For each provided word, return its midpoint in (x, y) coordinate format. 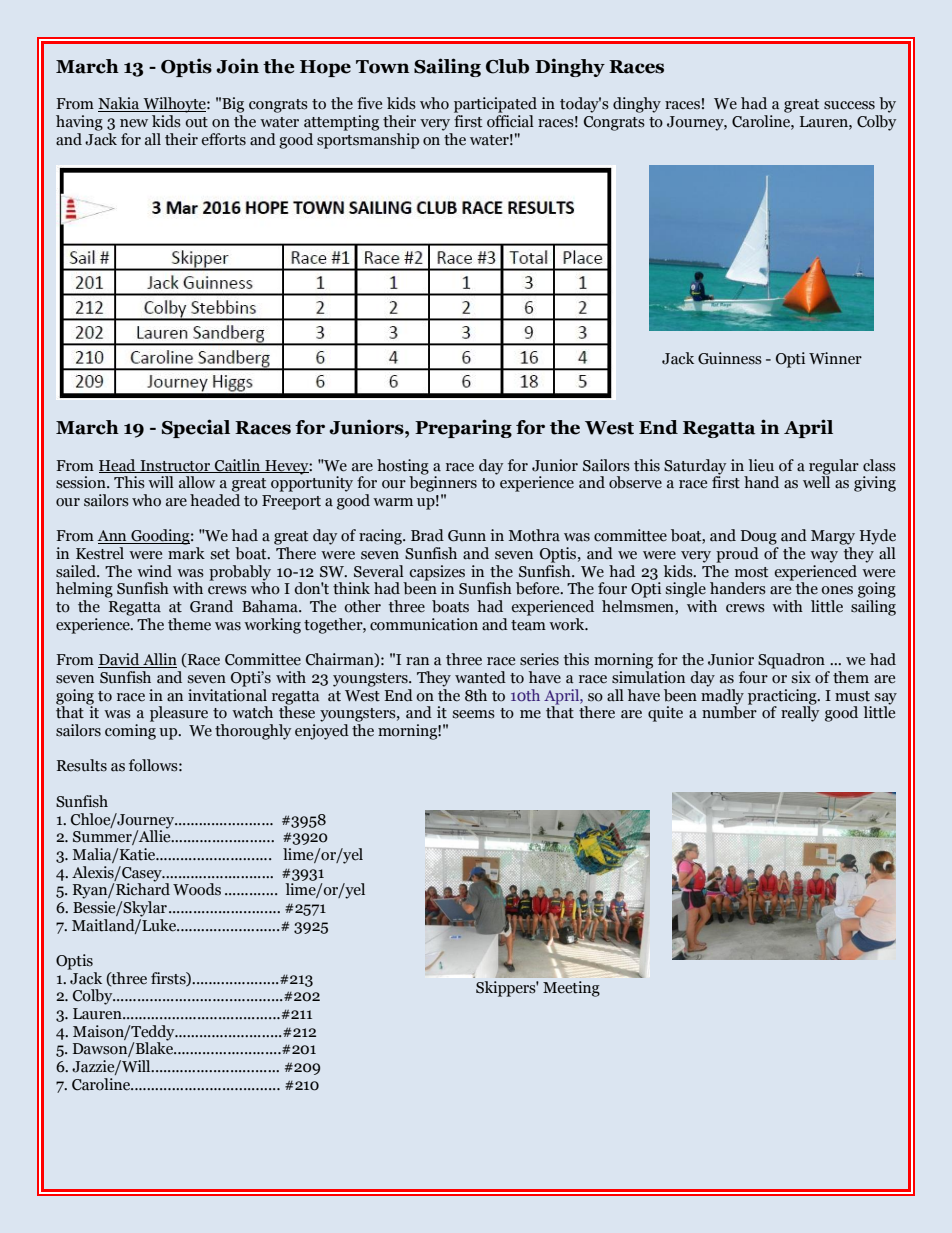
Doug (759, 537)
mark (186, 553)
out (196, 122)
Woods (197, 889)
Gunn (467, 536)
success (849, 105)
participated (495, 105)
